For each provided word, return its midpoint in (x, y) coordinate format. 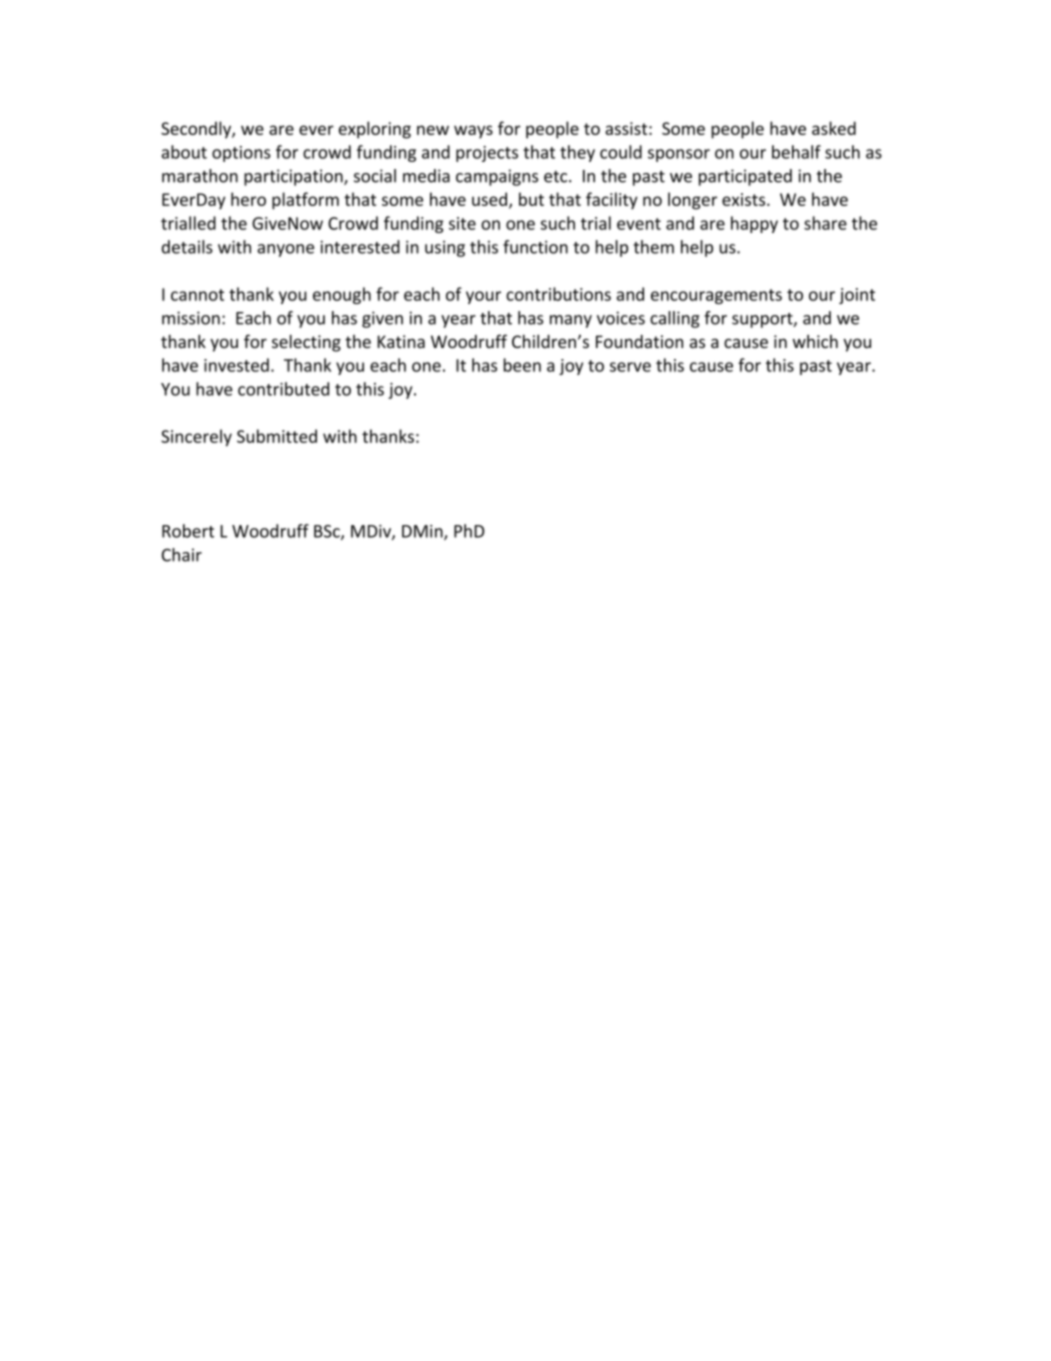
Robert (188, 531)
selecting (306, 343)
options (241, 154)
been (522, 365)
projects (487, 154)
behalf (796, 152)
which (815, 341)
